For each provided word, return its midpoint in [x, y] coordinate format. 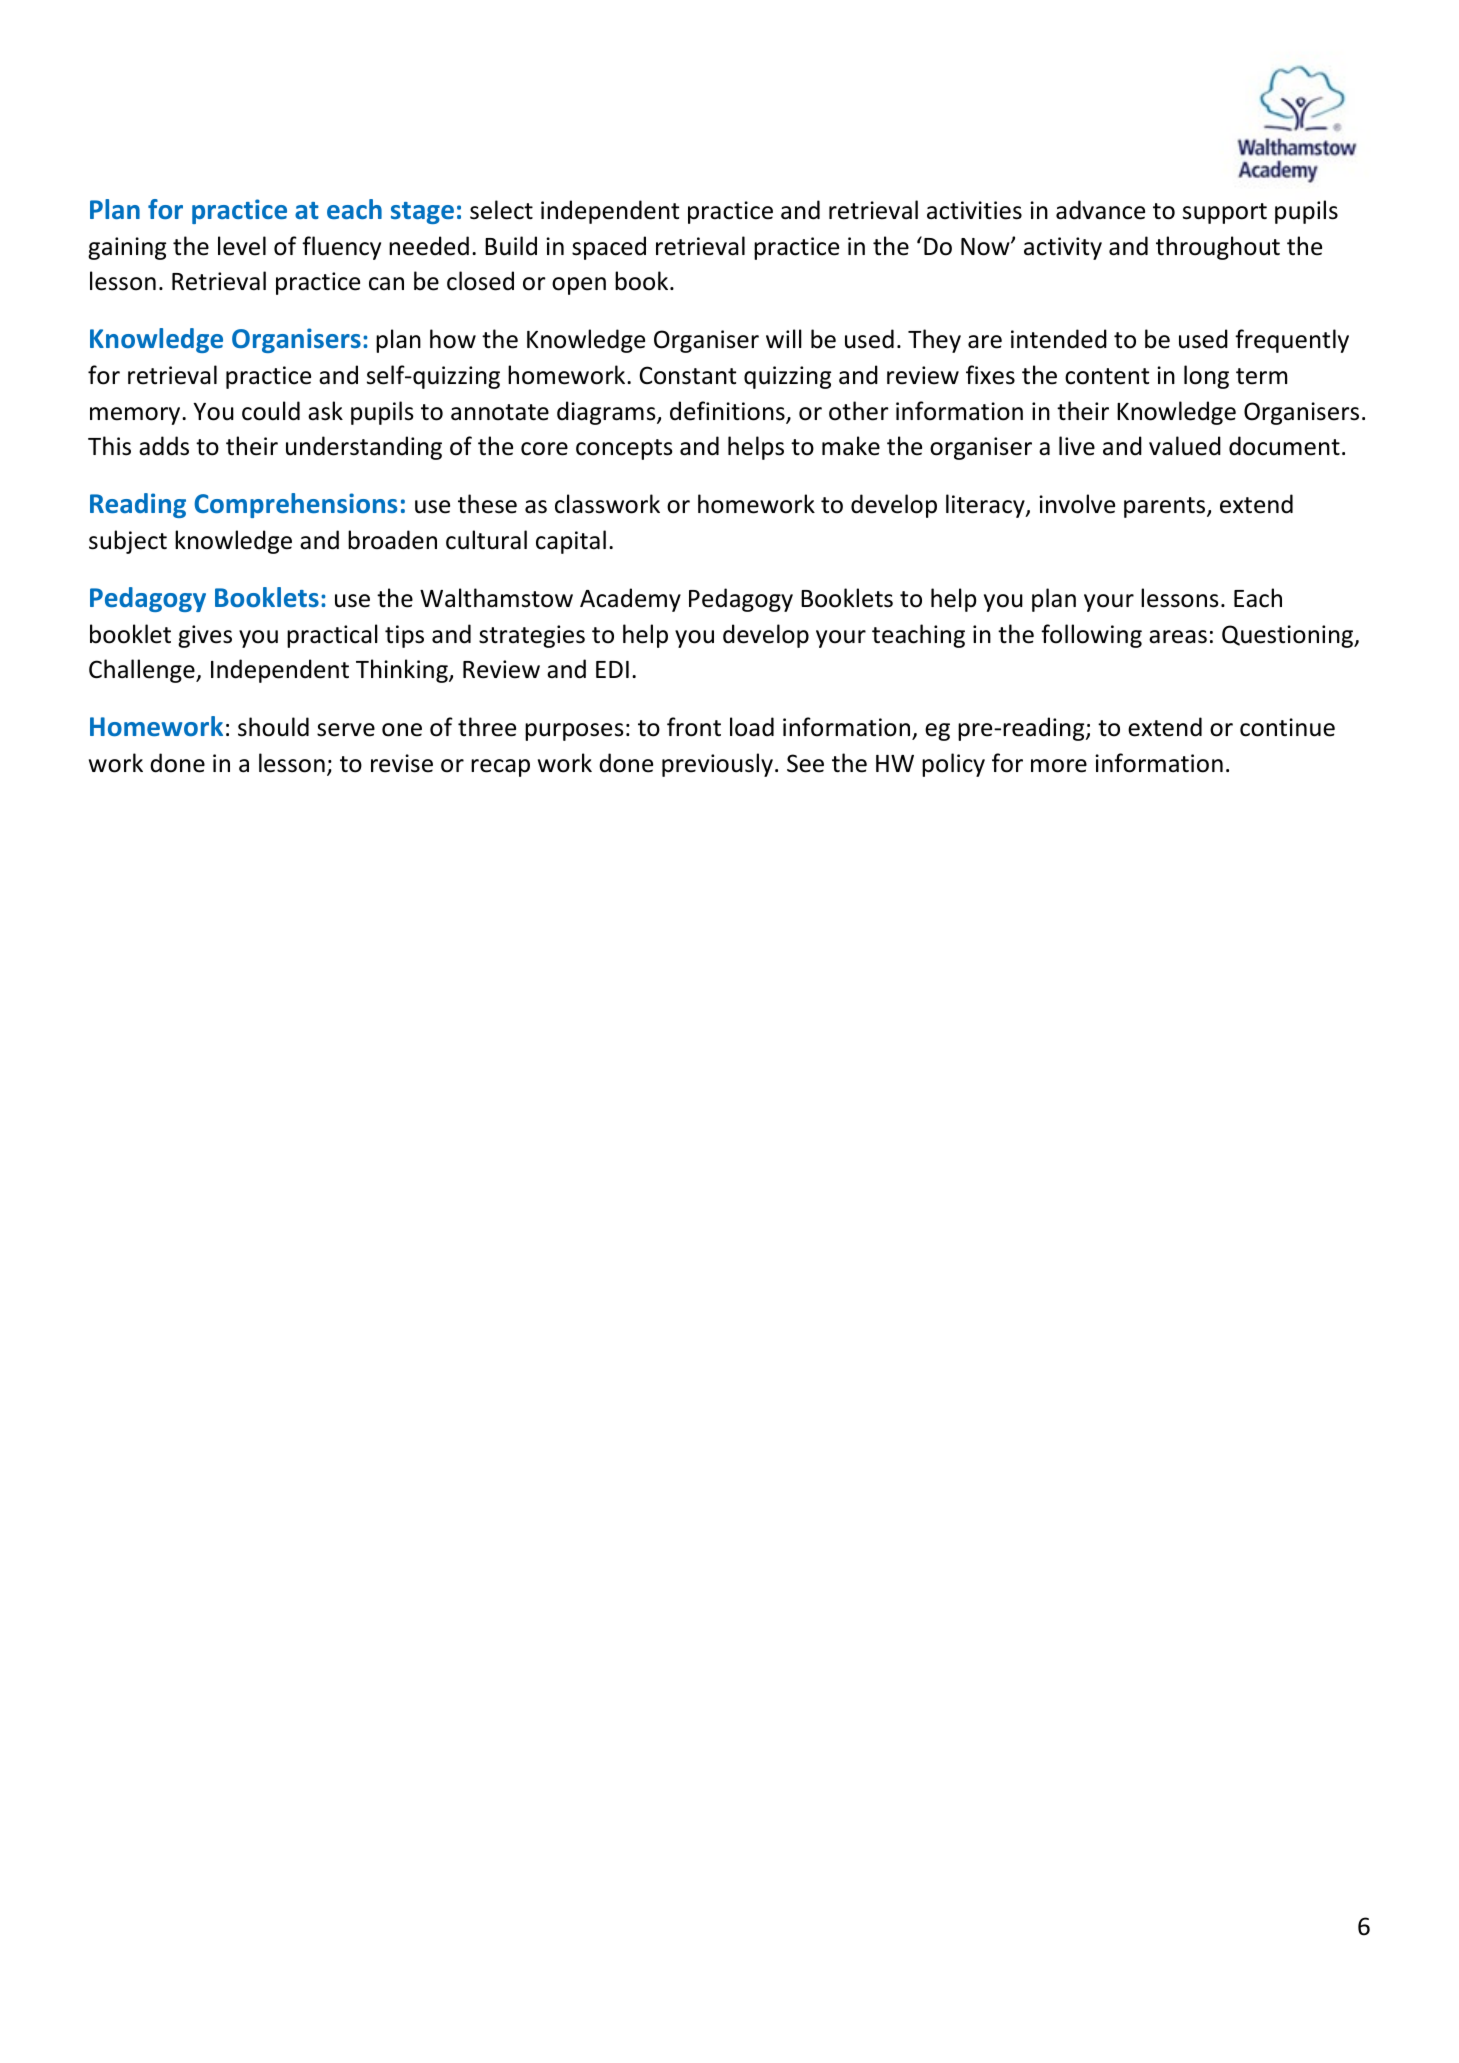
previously [717, 765]
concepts [624, 449]
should [273, 727]
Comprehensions [295, 505]
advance [1100, 210]
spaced [609, 248]
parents [1166, 507]
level [242, 246]
